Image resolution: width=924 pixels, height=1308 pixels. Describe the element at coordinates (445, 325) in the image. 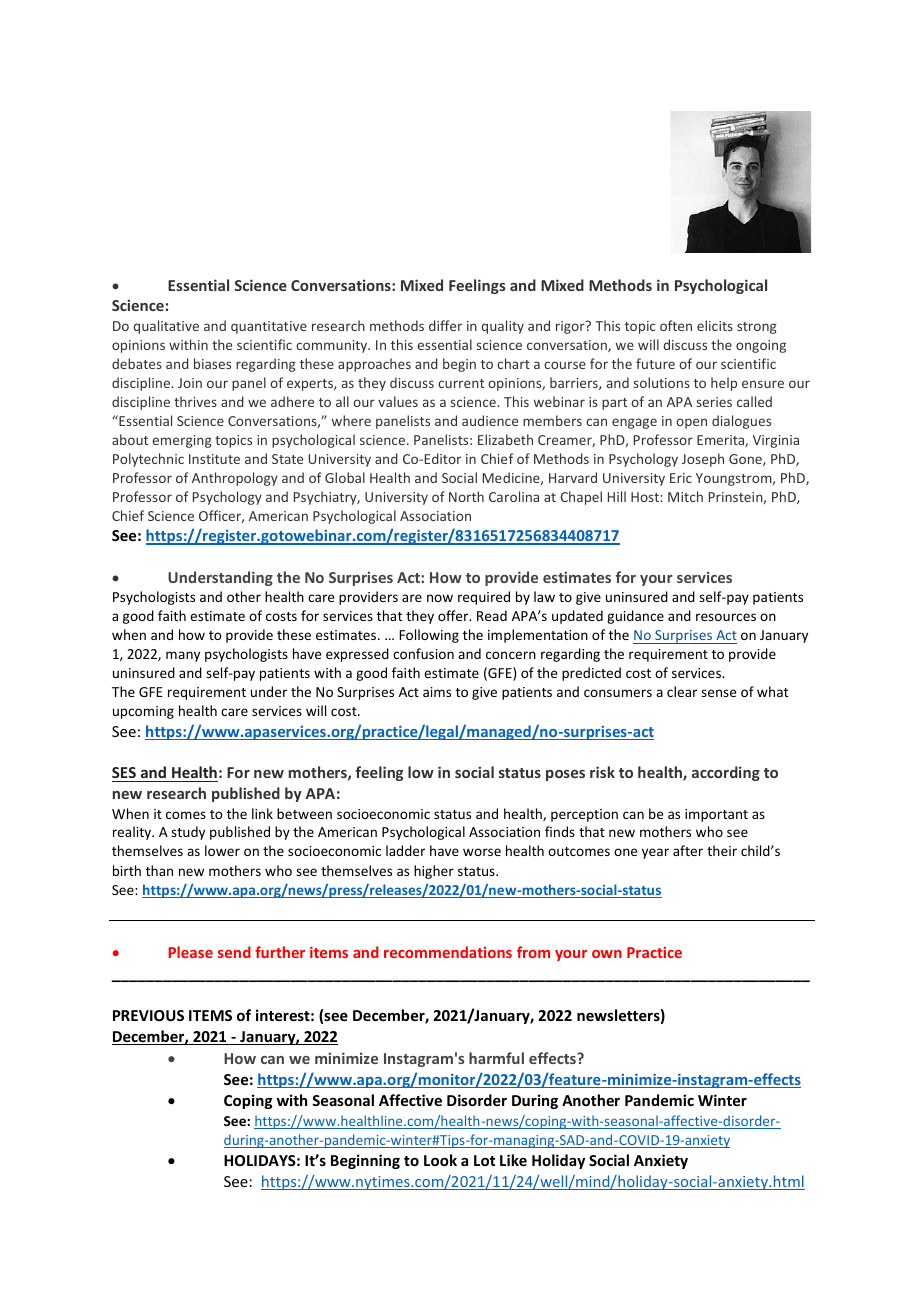

I see `differ` at that location.
